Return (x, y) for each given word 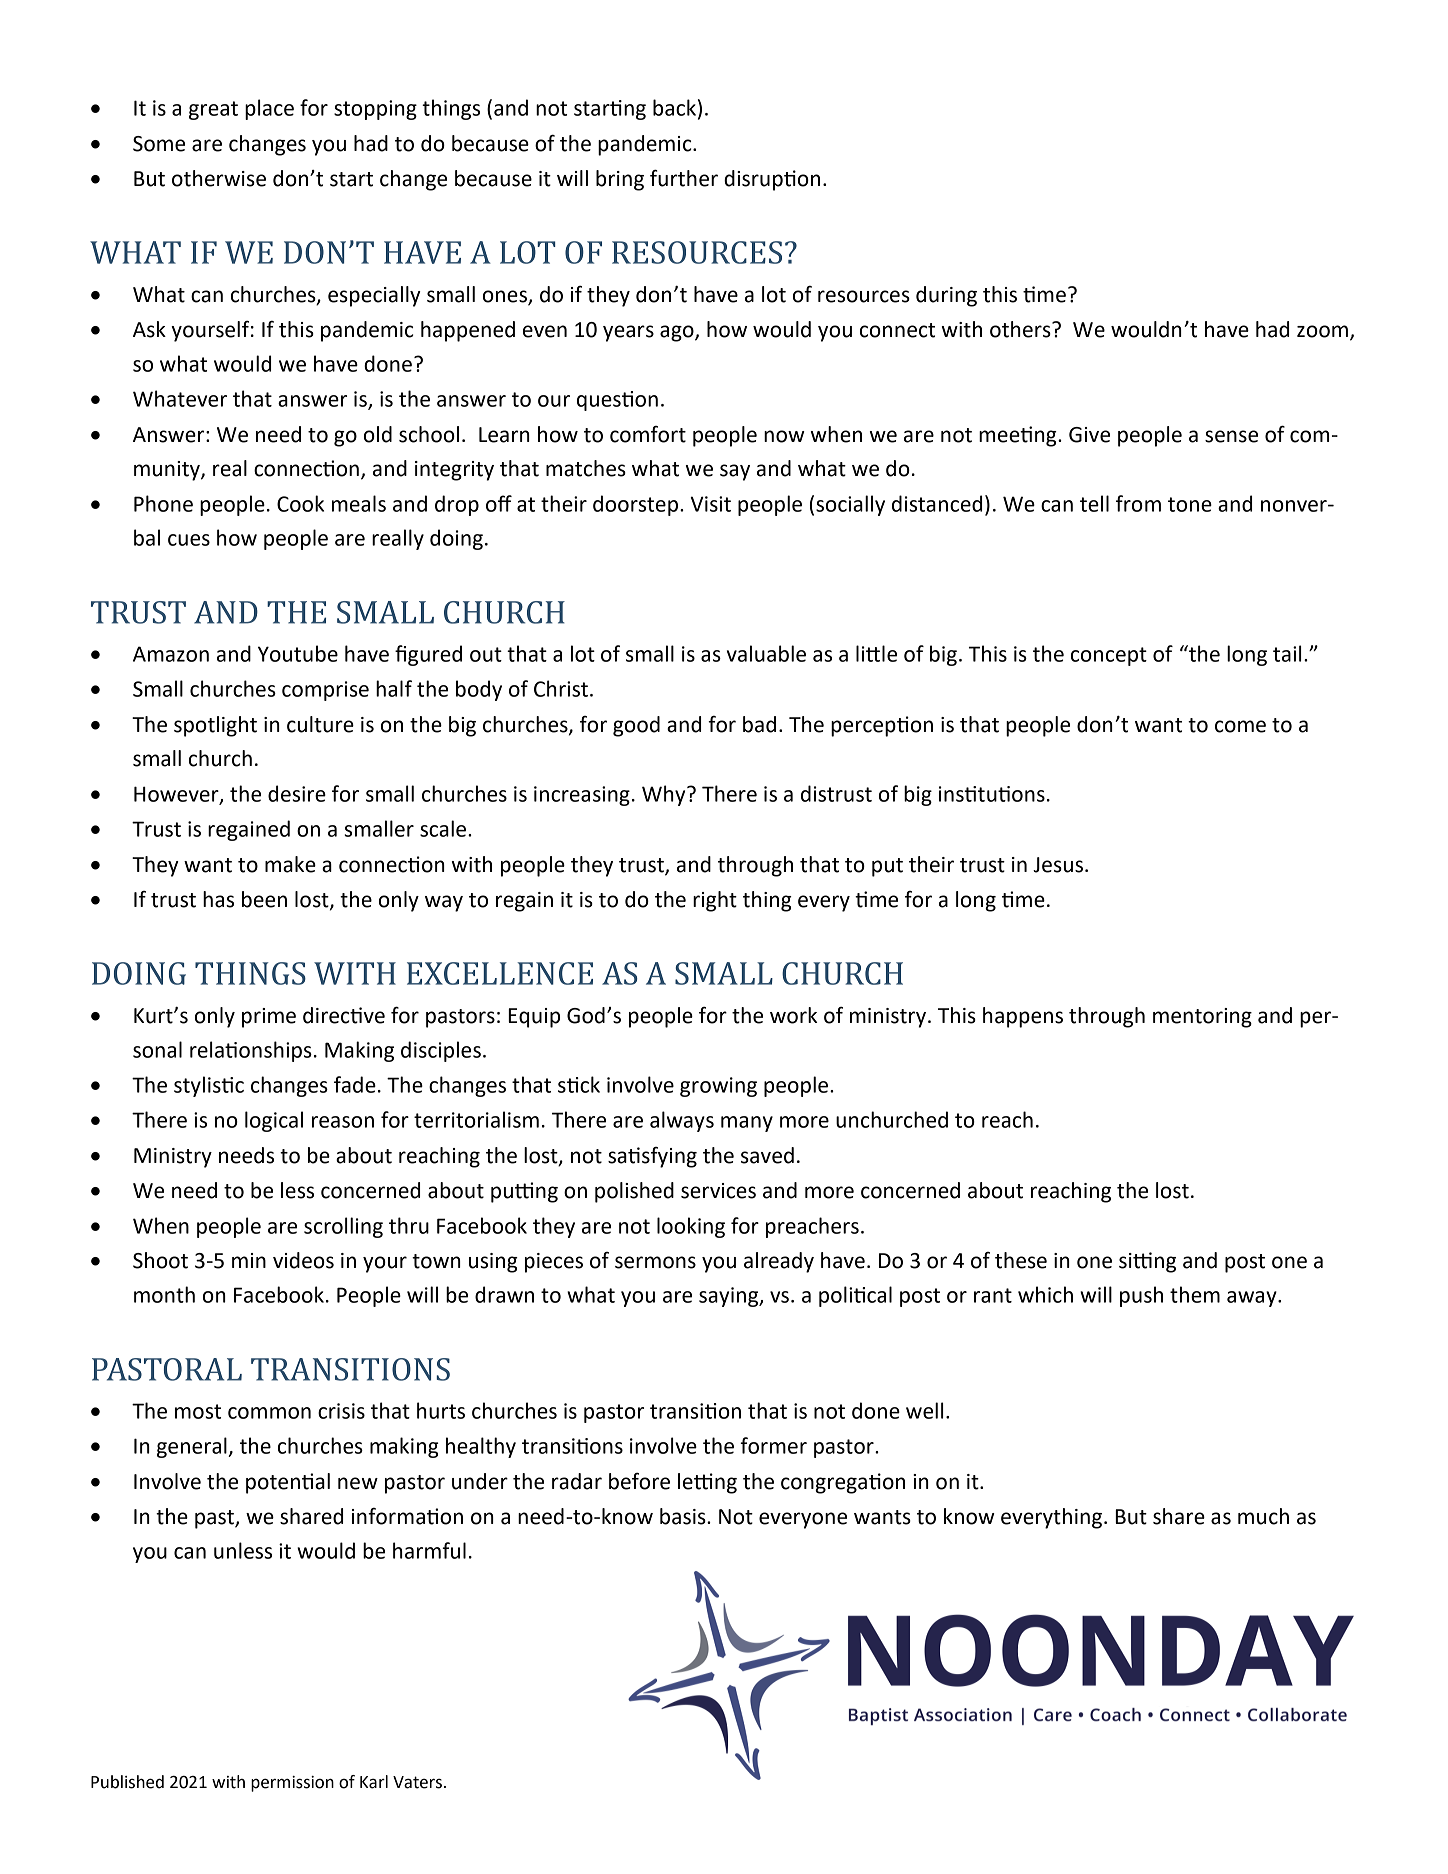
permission (292, 1784)
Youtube (298, 653)
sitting (1147, 1262)
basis (684, 1516)
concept (1109, 656)
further (684, 178)
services (718, 1191)
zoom (1322, 331)
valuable (766, 653)
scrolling (343, 1227)
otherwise (219, 178)
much (1263, 1516)
